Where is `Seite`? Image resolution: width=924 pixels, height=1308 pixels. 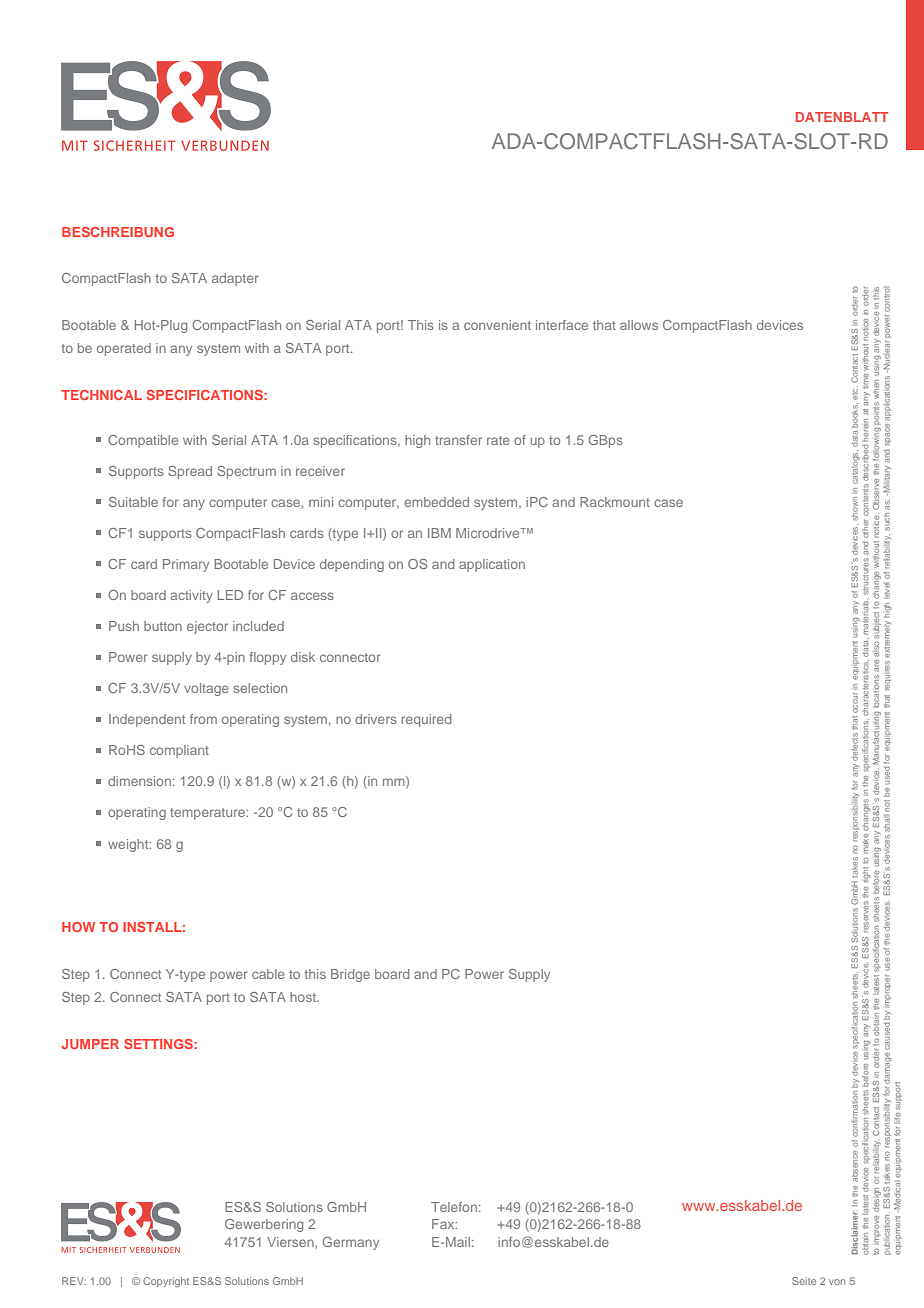
Seite is located at coordinates (804, 1281).
